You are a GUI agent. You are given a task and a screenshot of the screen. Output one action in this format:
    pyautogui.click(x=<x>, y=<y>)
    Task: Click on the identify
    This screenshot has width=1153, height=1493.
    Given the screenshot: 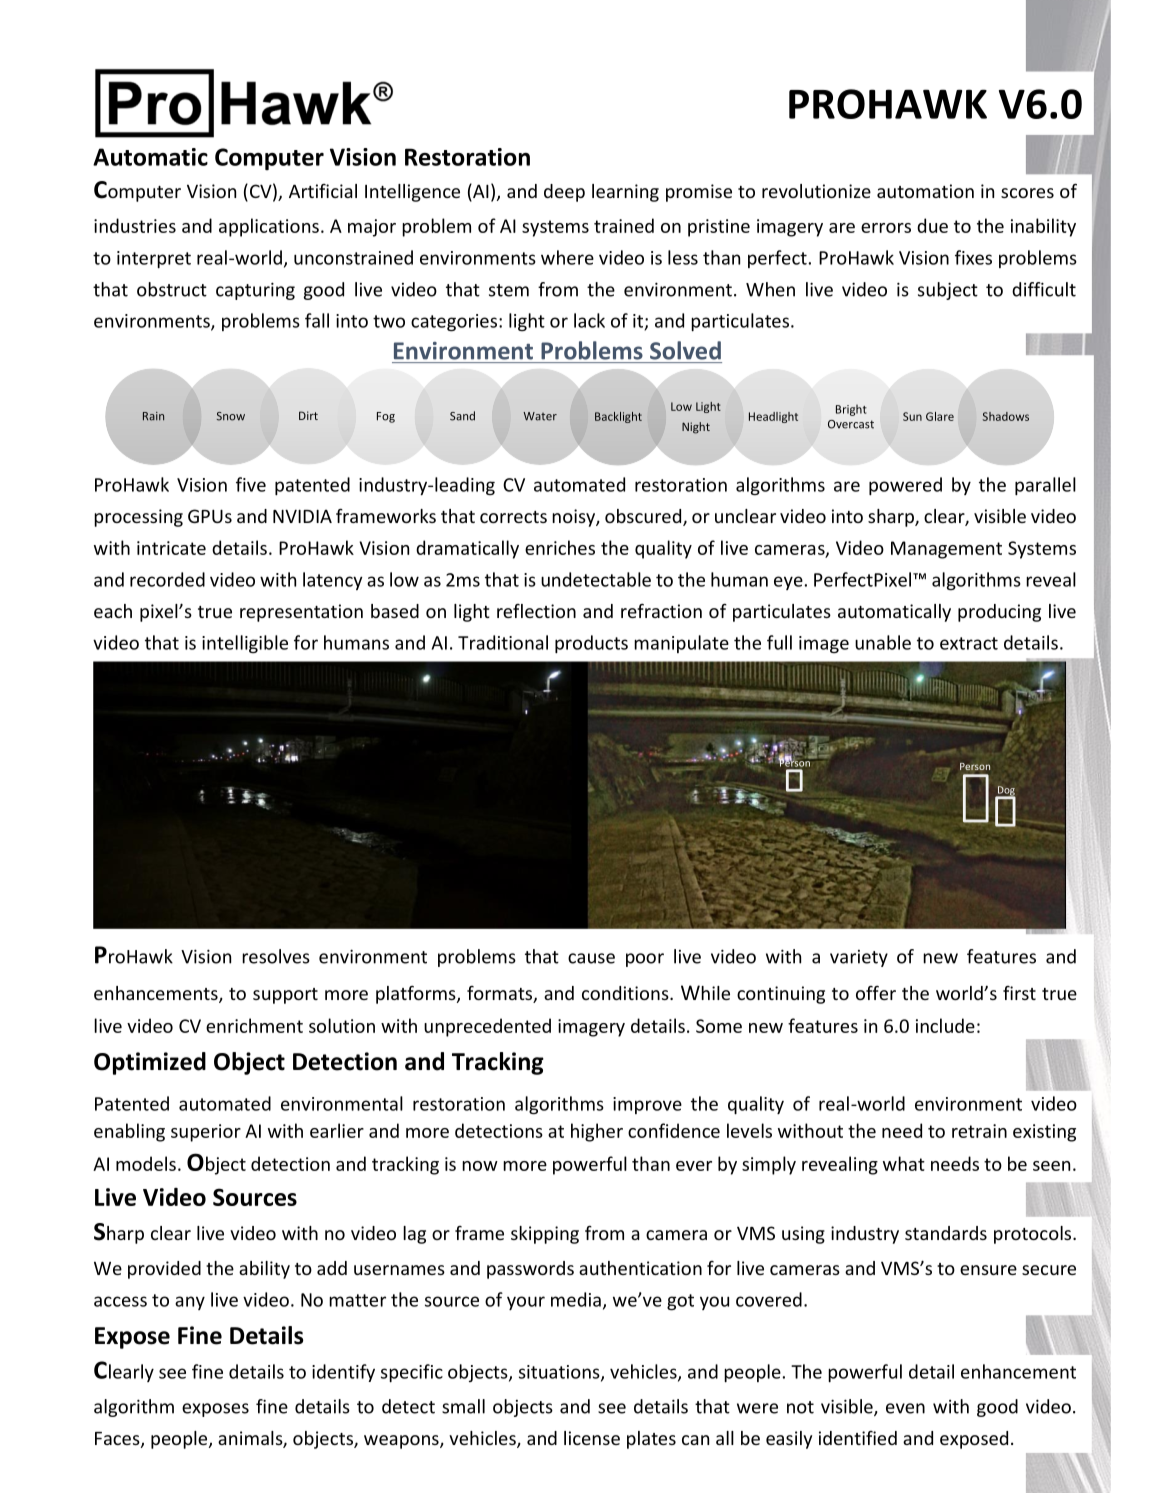 What is the action you would take?
    pyautogui.click(x=343, y=1373)
